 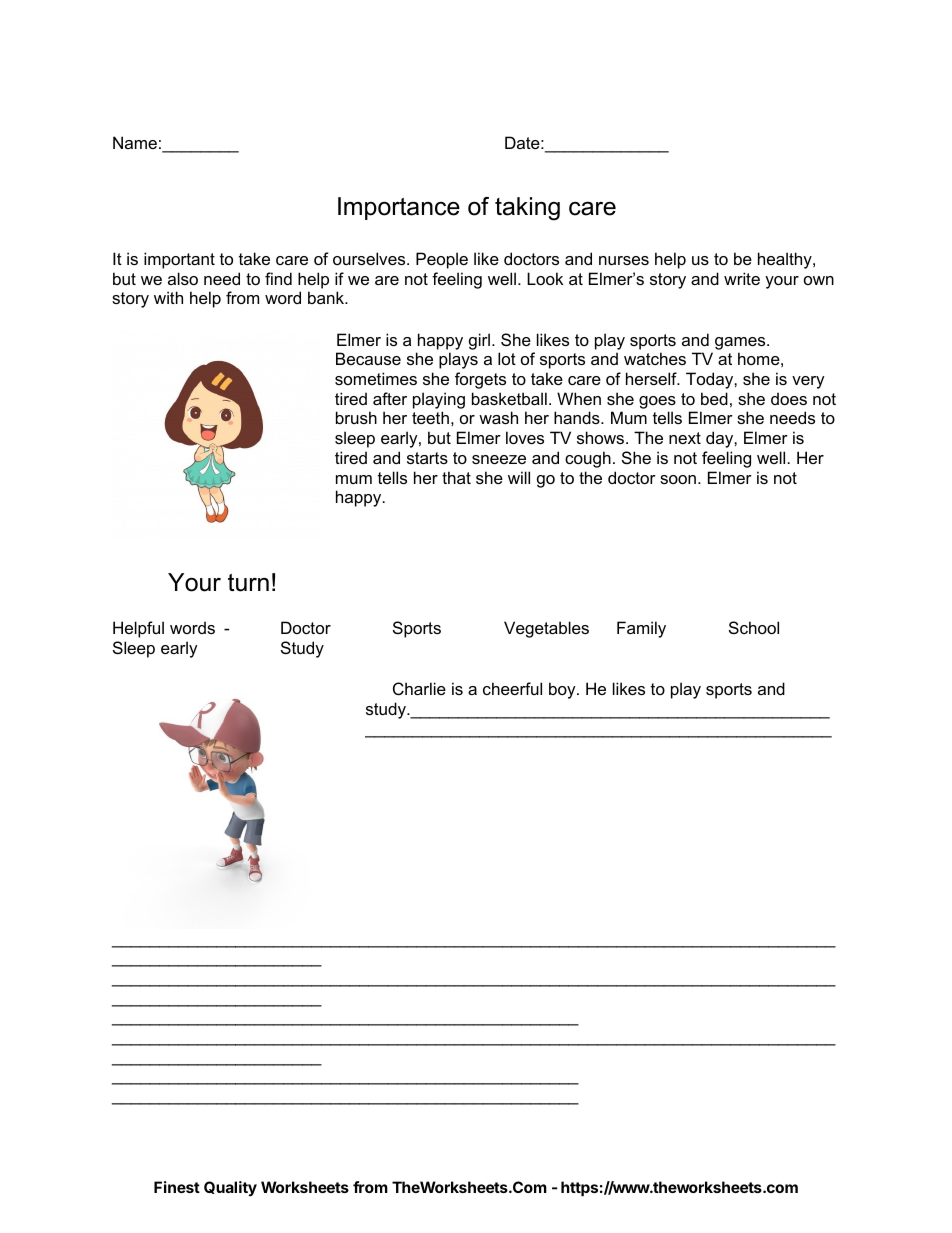 What do you see at coordinates (248, 583) in the screenshot?
I see `turn` at bounding box center [248, 583].
